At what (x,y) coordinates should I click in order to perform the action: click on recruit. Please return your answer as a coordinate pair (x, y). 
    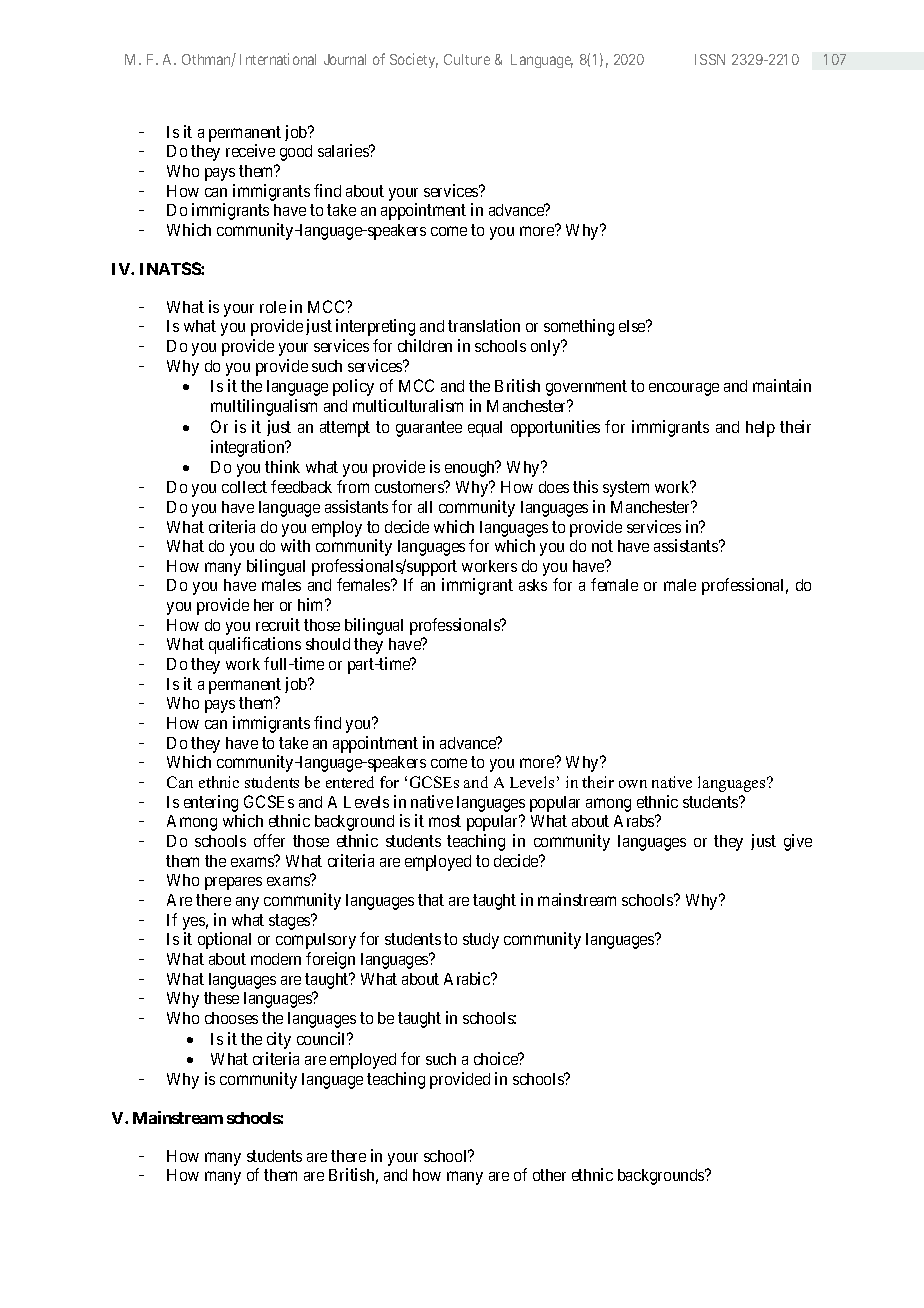
    Looking at the image, I should click on (278, 624).
